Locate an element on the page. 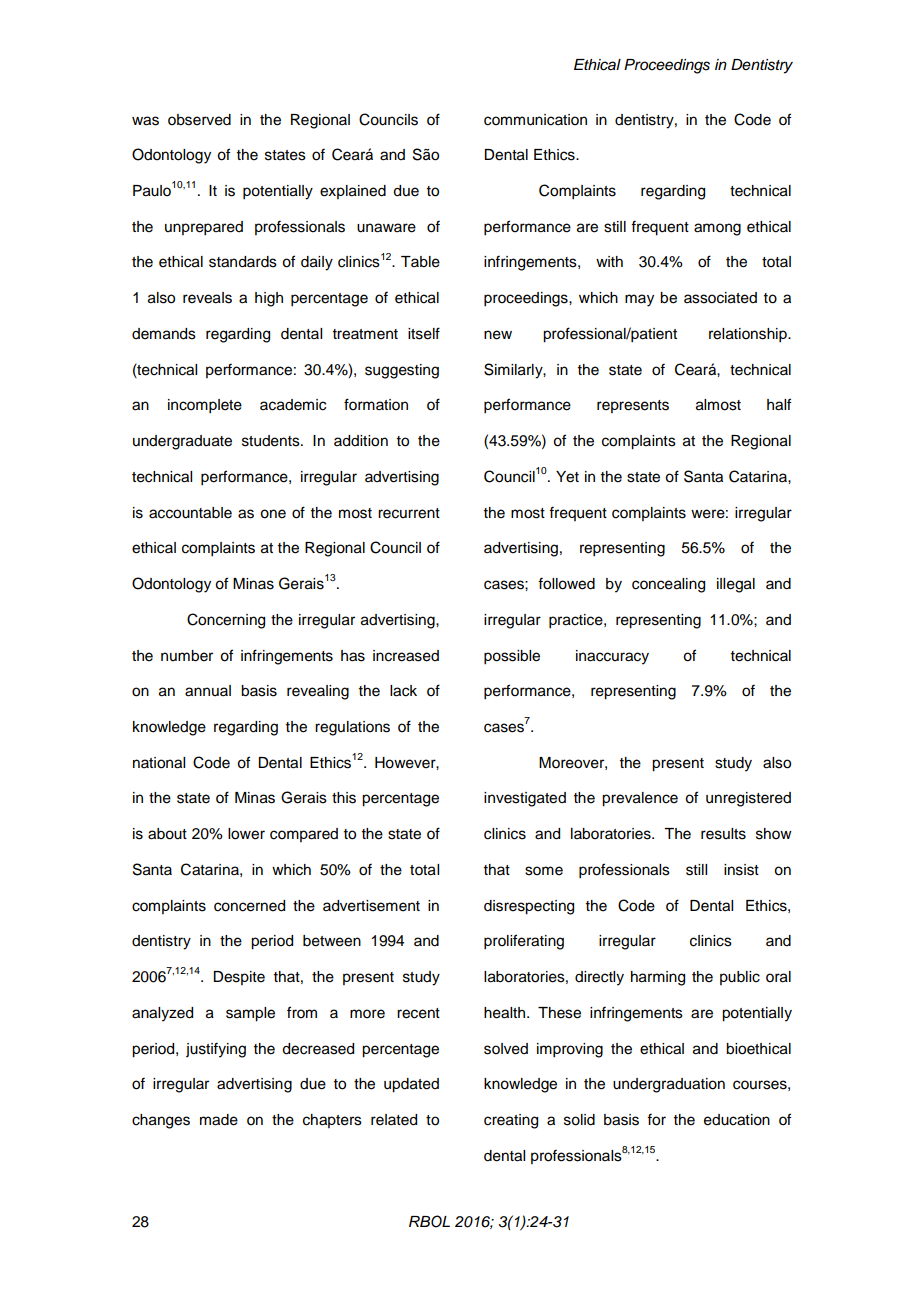 The width and height of the page is (924, 1308). communication is located at coordinates (535, 120).
